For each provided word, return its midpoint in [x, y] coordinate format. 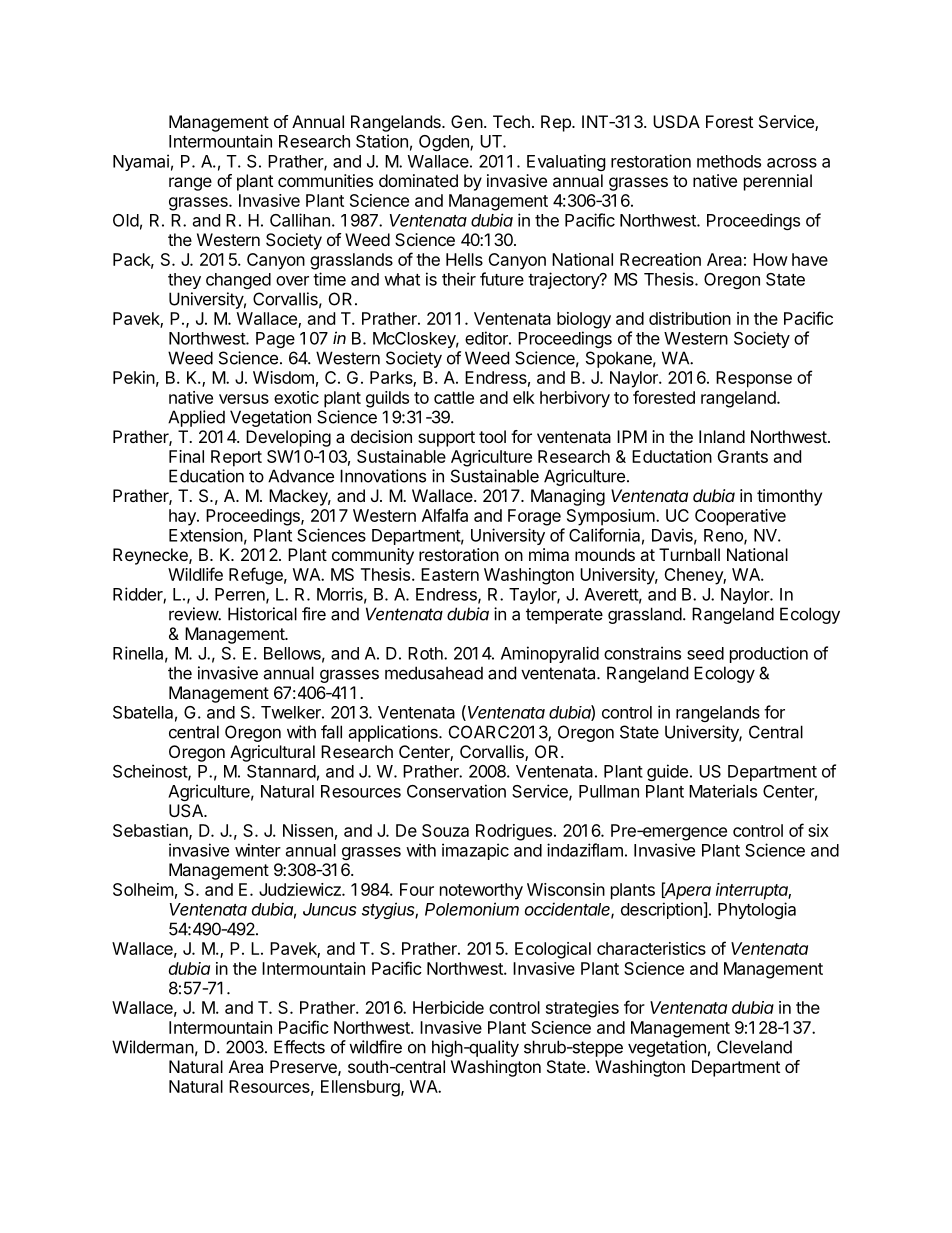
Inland [722, 436]
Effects [299, 1047]
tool [492, 436]
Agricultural [272, 753]
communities [325, 180]
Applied [196, 418]
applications [394, 733]
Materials [723, 791]
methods [729, 161]
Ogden [445, 143]
